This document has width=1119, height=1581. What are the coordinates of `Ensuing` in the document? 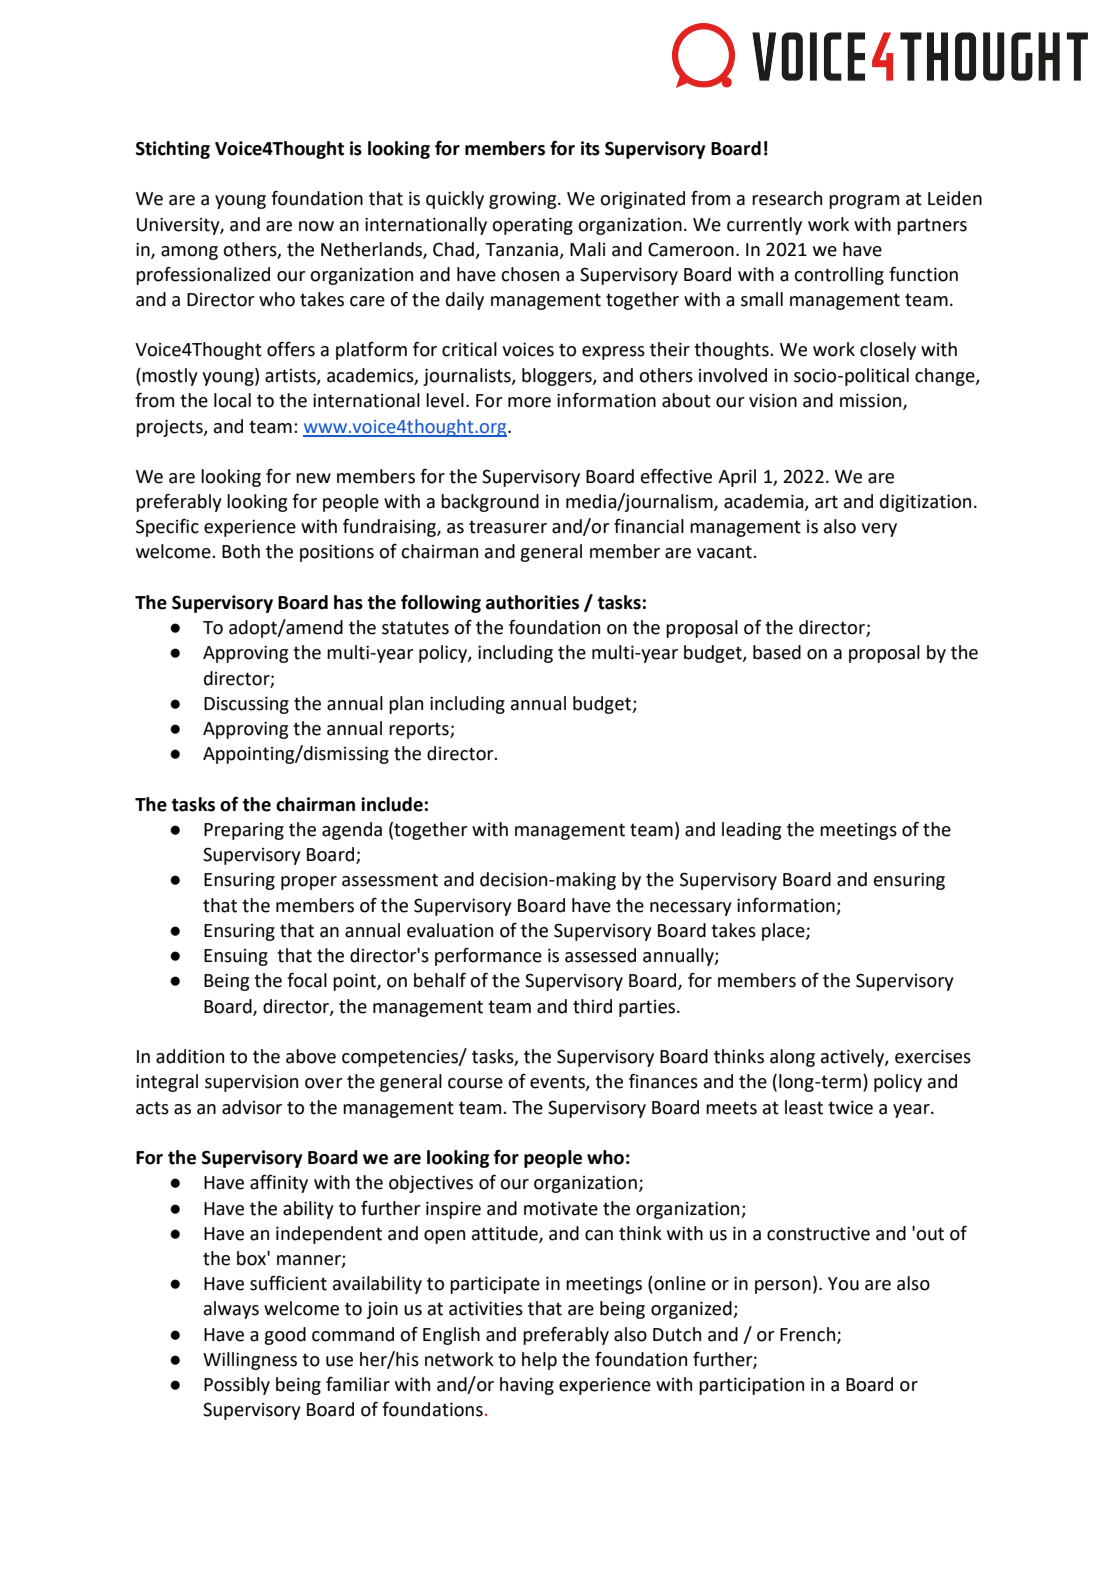 It's located at (236, 957).
